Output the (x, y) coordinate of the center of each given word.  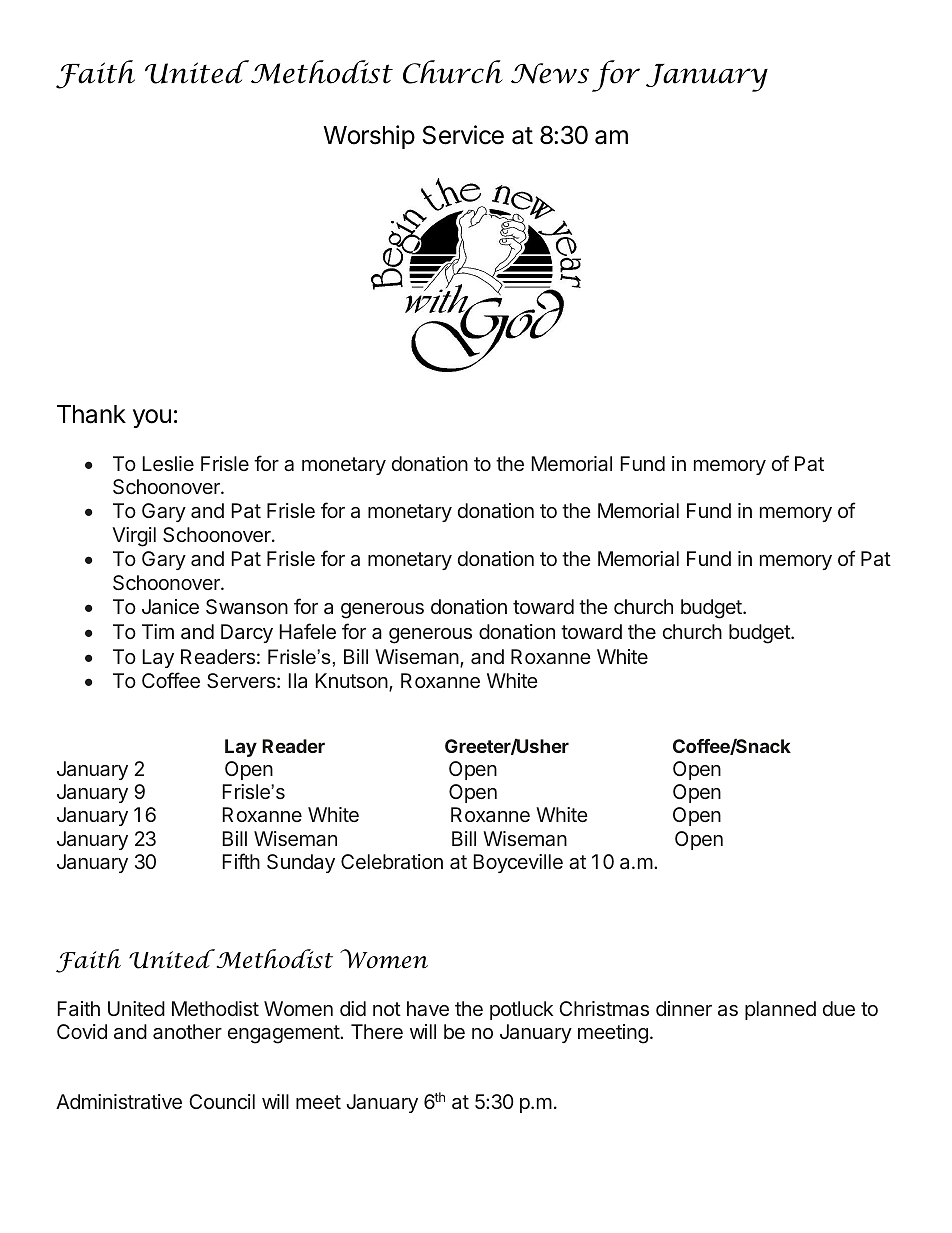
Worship (369, 137)
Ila (297, 680)
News (550, 73)
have (428, 1009)
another (187, 1031)
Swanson (247, 607)
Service (463, 135)
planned (780, 1010)
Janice (170, 606)
